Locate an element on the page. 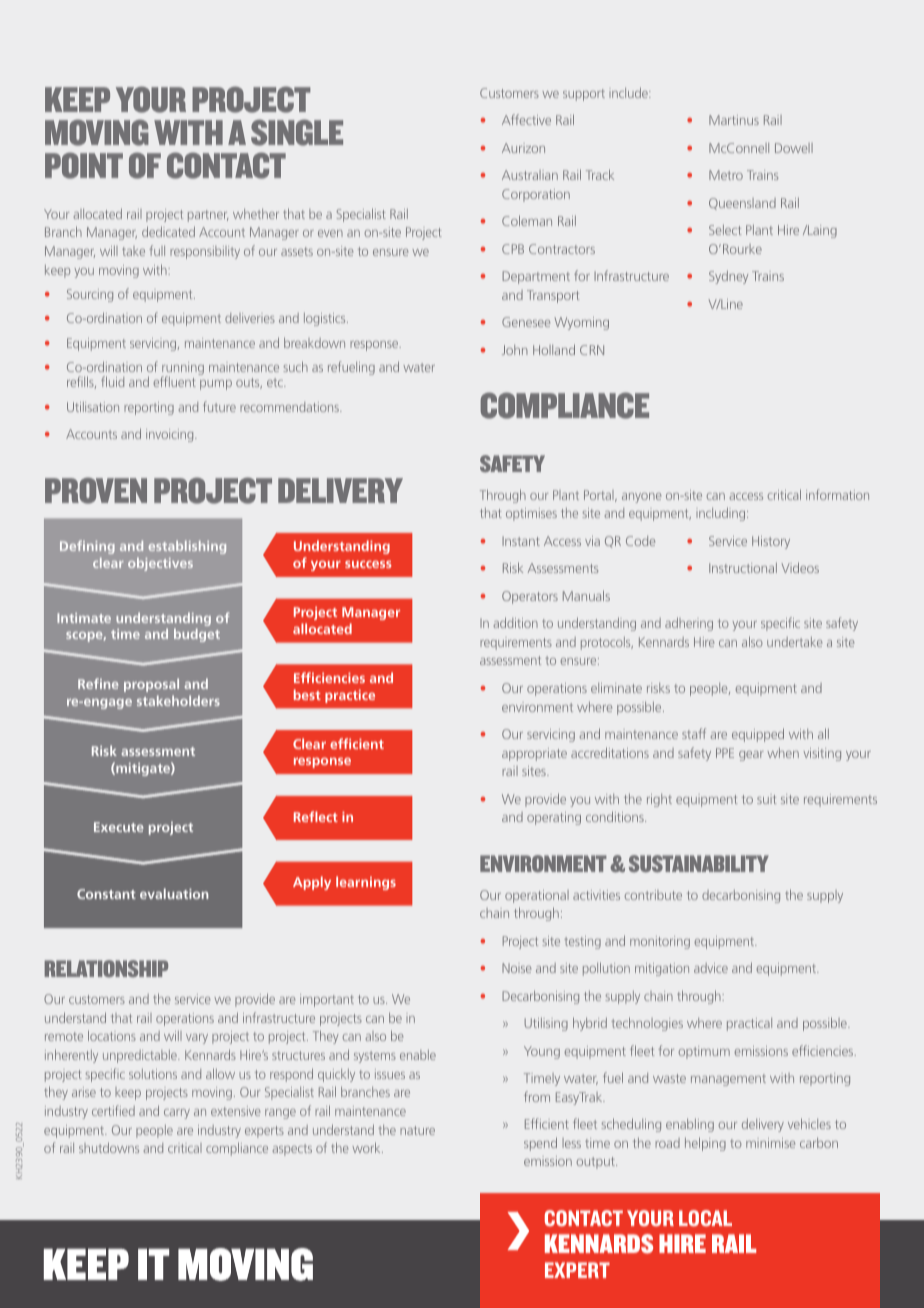  proposal is located at coordinates (151, 685).
